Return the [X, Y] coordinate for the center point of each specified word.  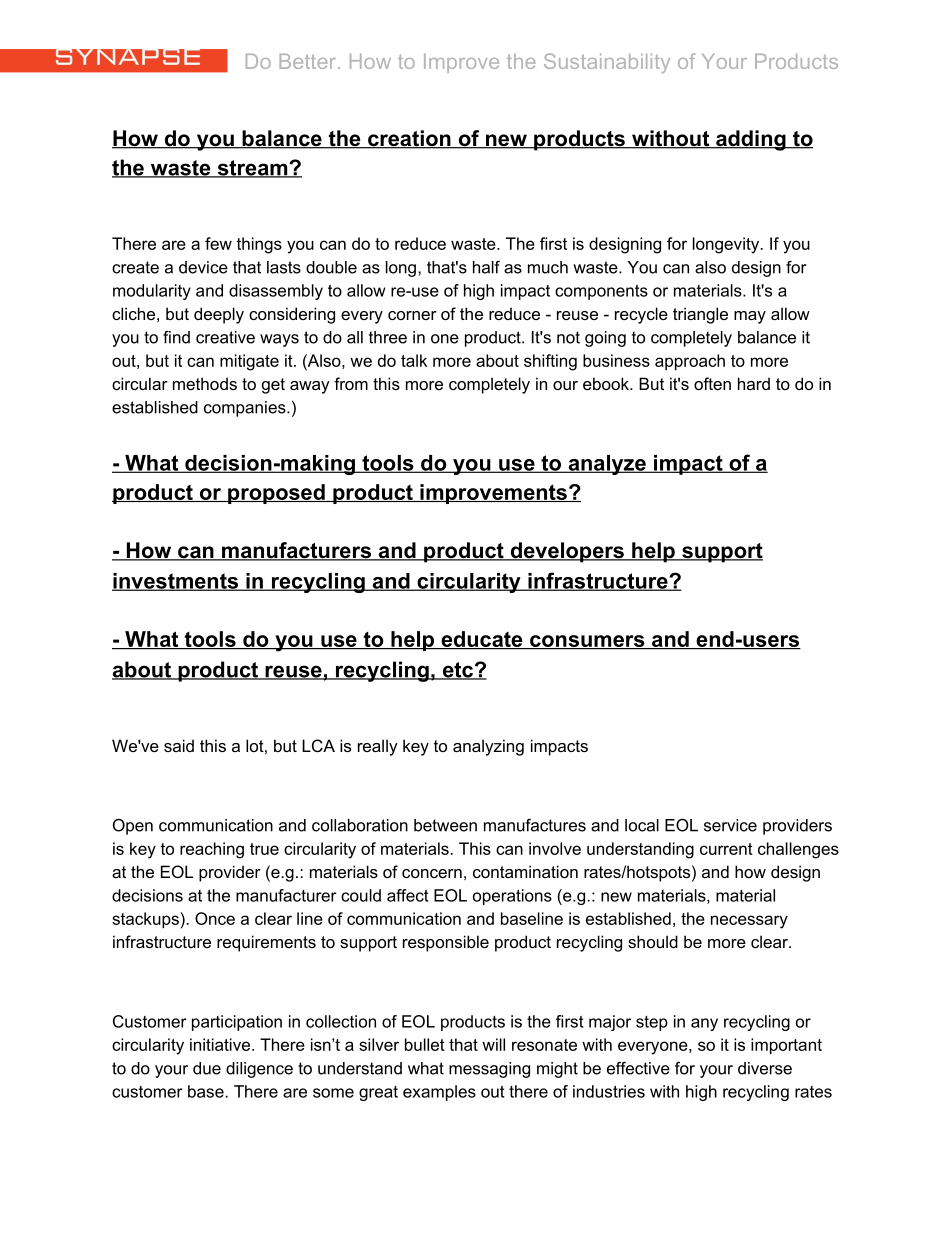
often [712, 383]
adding [751, 140]
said [179, 745]
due [207, 1068]
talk [414, 360]
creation [409, 139]
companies [246, 409]
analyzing [488, 747]
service [730, 825]
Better [309, 61]
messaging [489, 1070]
